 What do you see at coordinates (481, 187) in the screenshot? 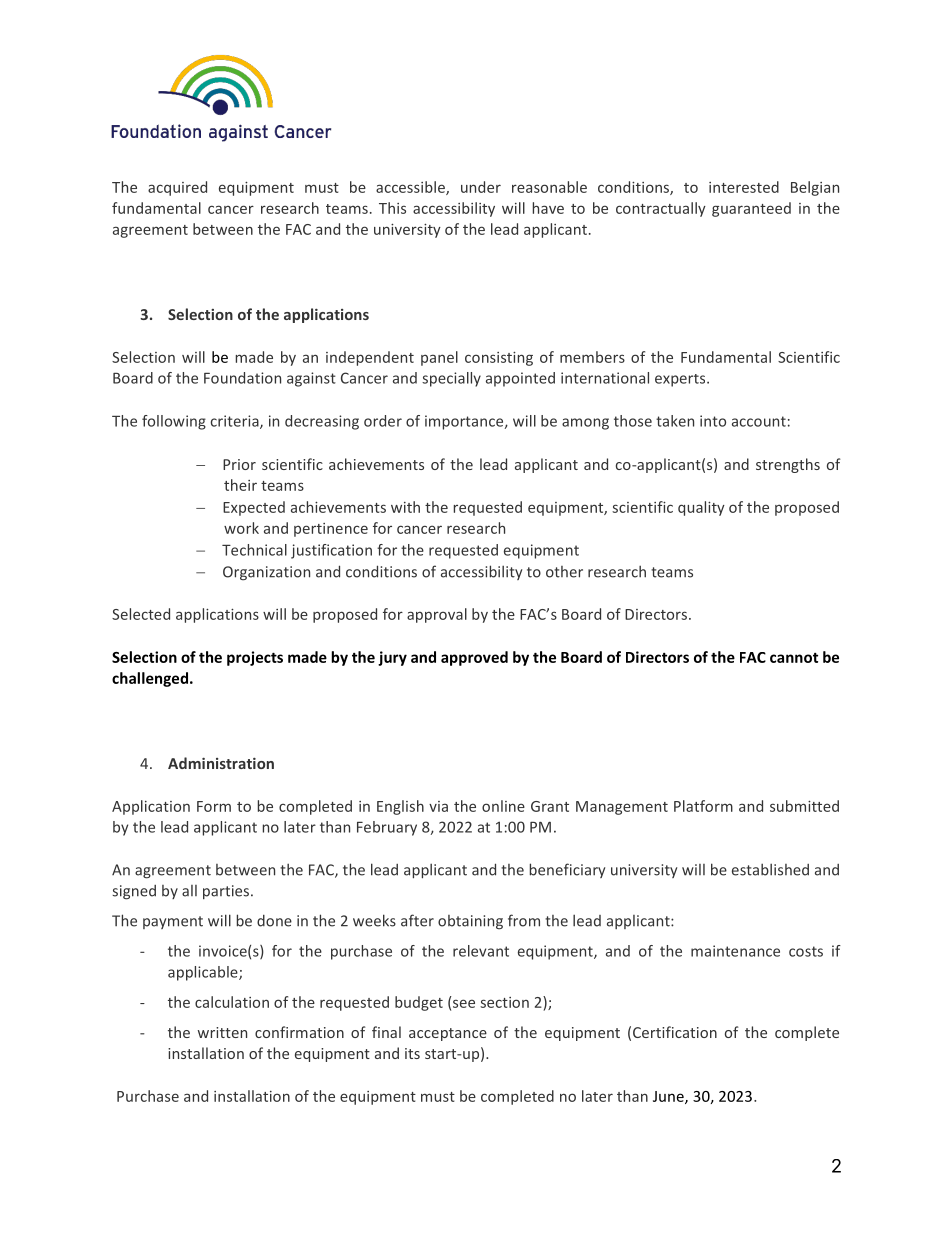
I see `under` at bounding box center [481, 187].
